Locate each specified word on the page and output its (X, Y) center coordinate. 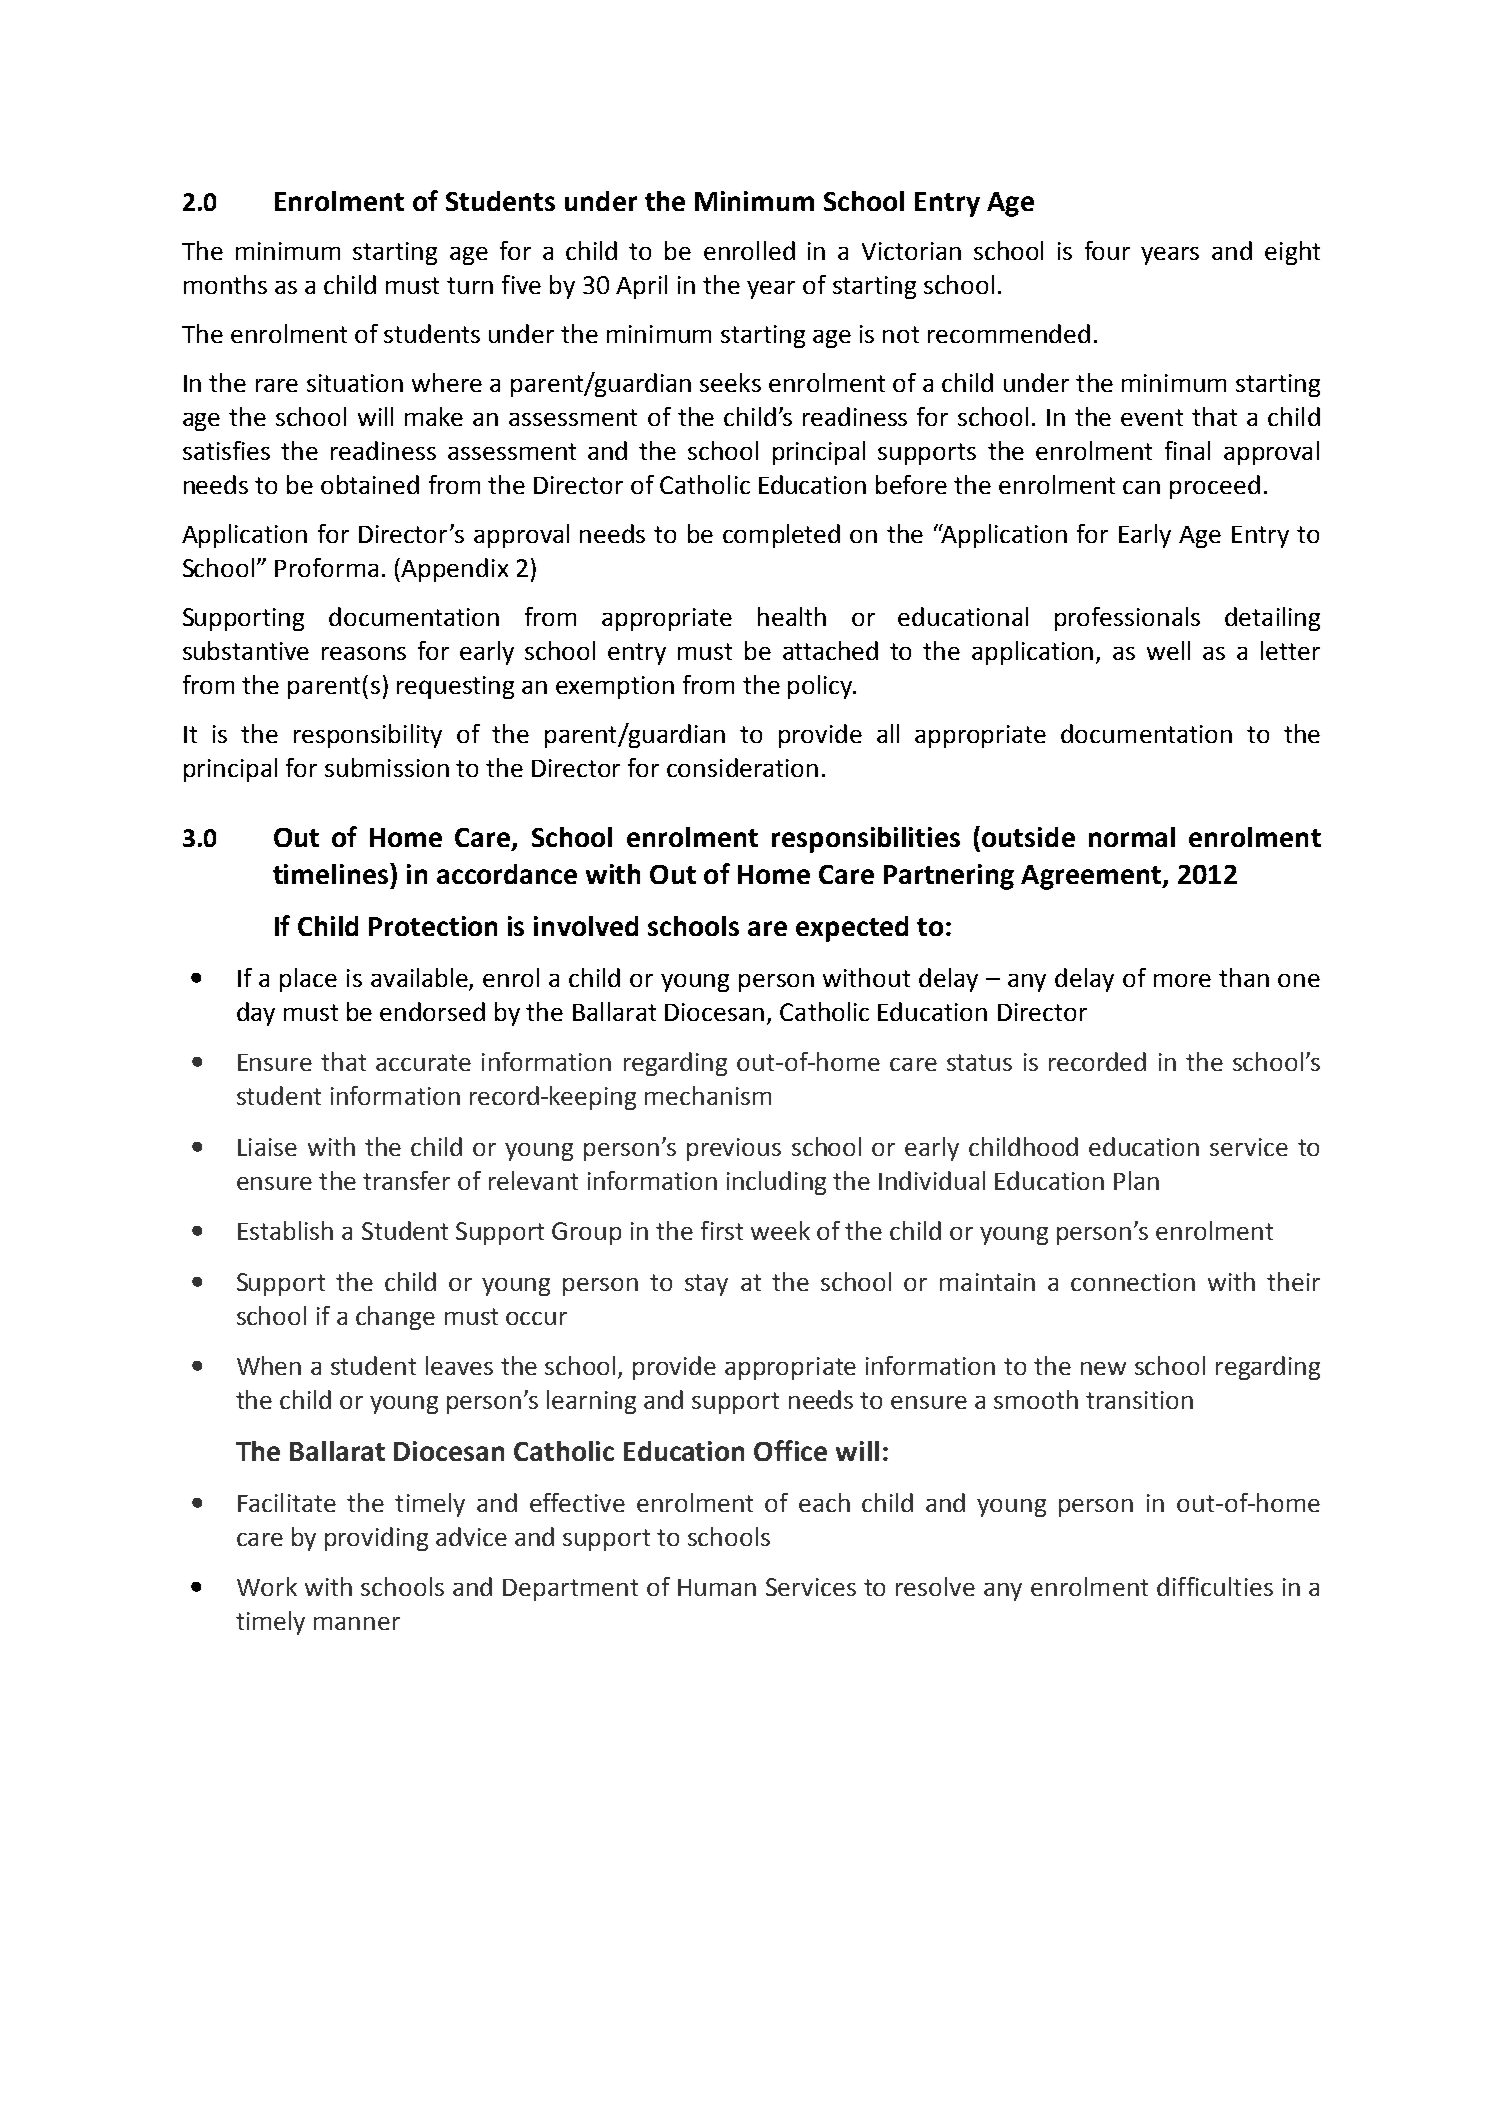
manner (357, 1623)
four (1107, 250)
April (641, 287)
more (1182, 980)
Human (717, 1587)
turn (470, 285)
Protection (433, 926)
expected (852, 929)
